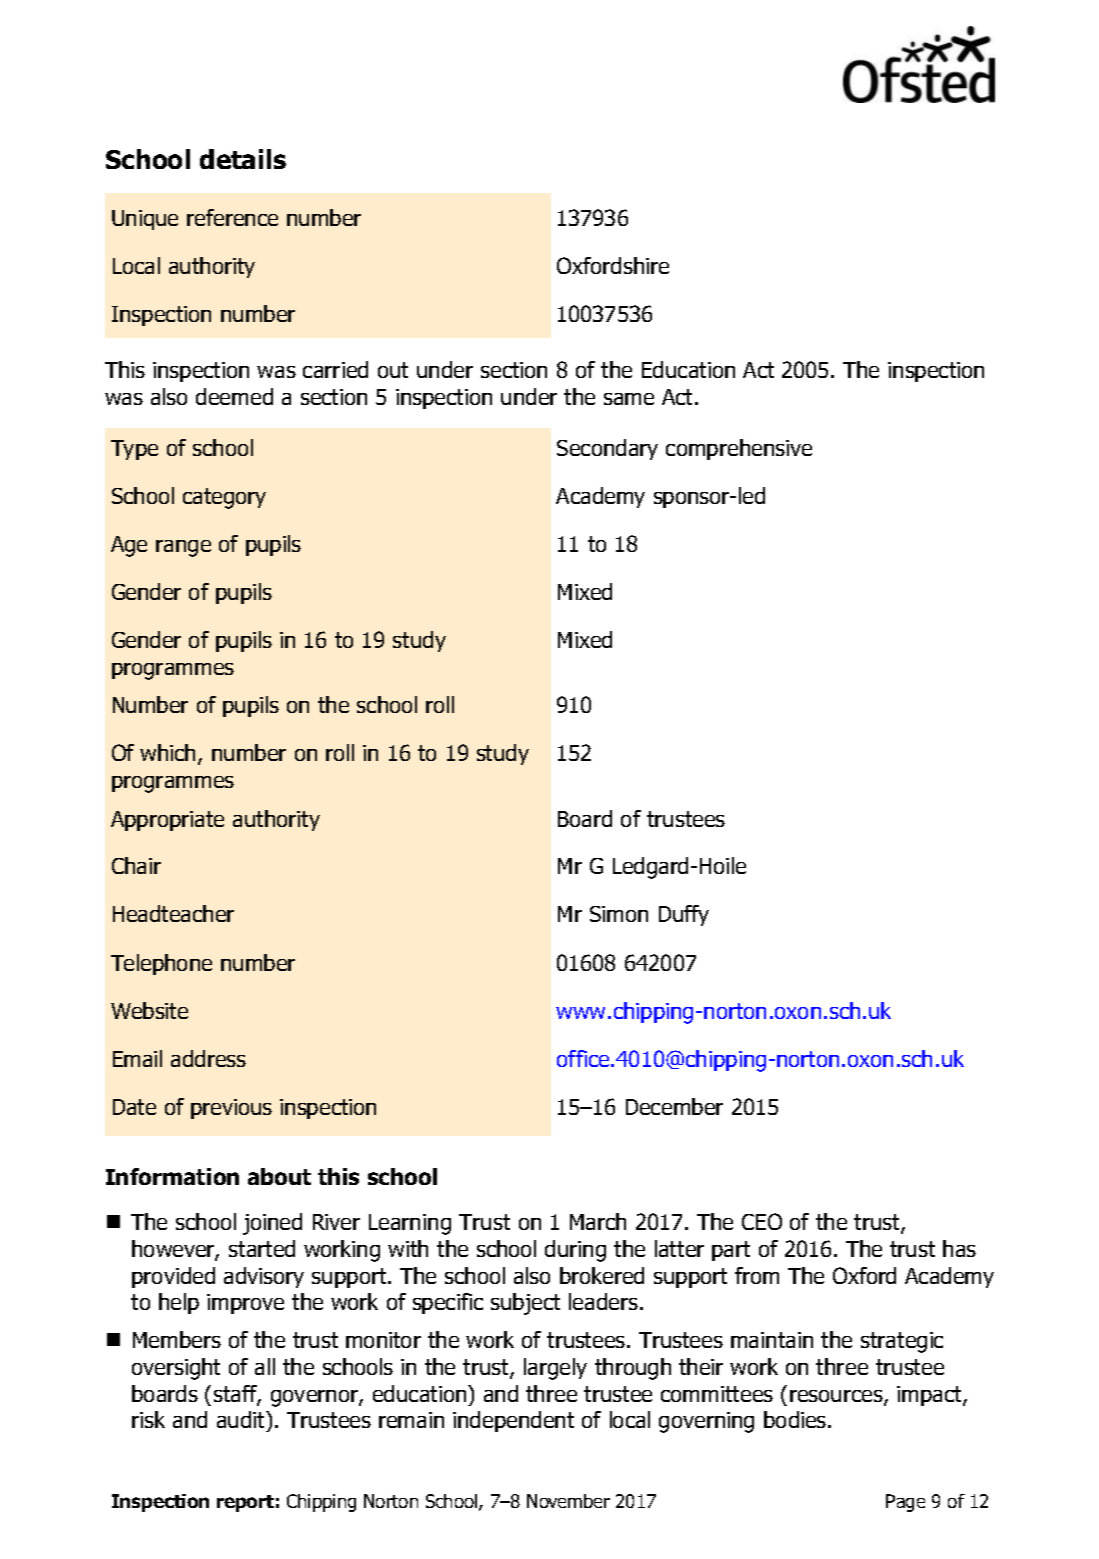 Image resolution: width=1099 pixels, height=1559 pixels. I want to click on audit, so click(242, 1421).
